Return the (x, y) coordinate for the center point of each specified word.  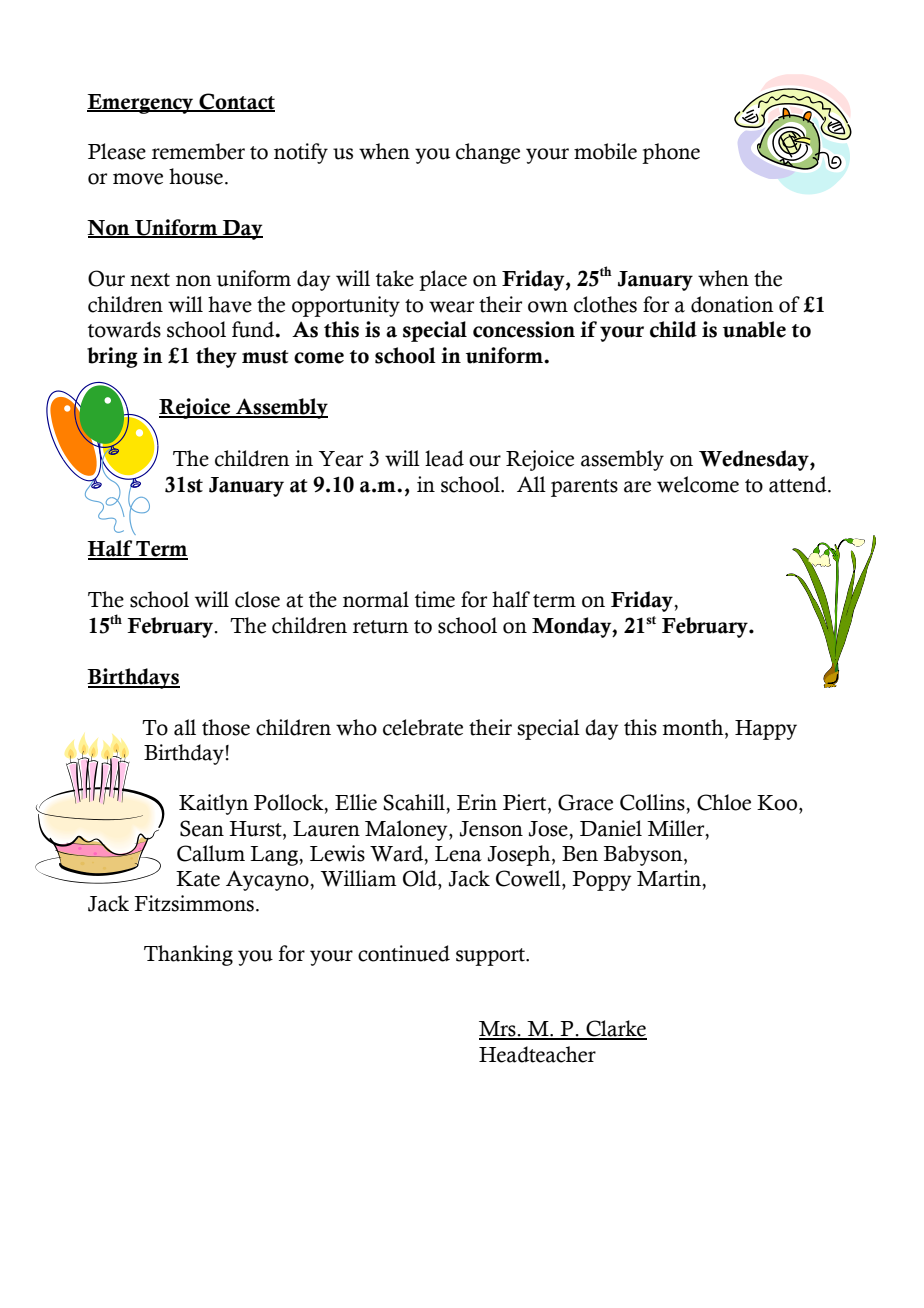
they (216, 357)
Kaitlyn (214, 804)
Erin (477, 802)
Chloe (724, 802)
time (435, 599)
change (488, 153)
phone (671, 153)
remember (198, 151)
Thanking (188, 955)
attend (799, 484)
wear (451, 307)
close (257, 599)
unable (754, 329)
